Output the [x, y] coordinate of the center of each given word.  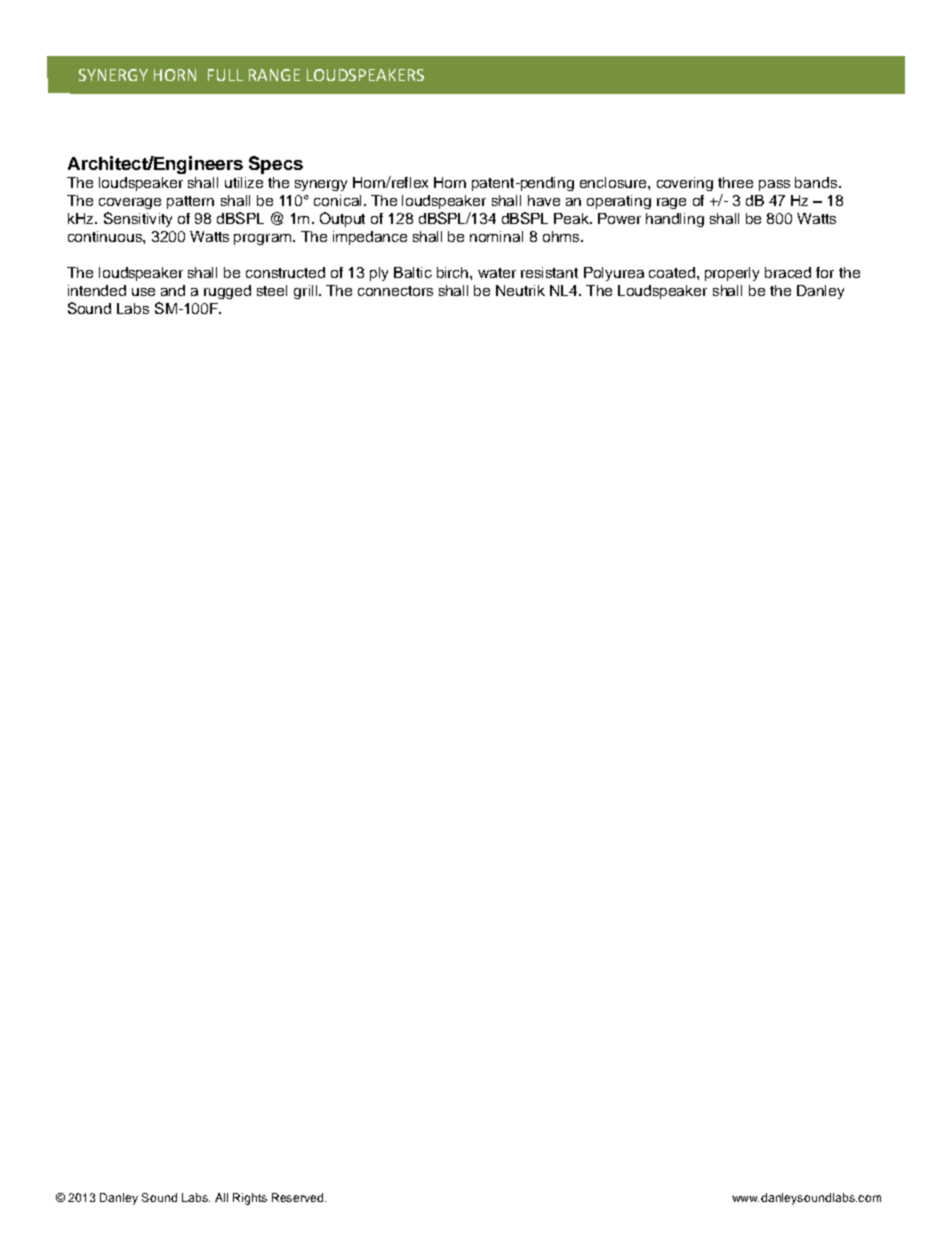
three [735, 182]
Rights [250, 1199]
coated [672, 272]
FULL [225, 75]
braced [788, 272]
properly [732, 274]
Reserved [299, 1197]
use [143, 292]
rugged [227, 292]
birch [454, 272]
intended [97, 290]
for [825, 272]
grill [307, 292]
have [544, 200]
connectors [395, 291]
